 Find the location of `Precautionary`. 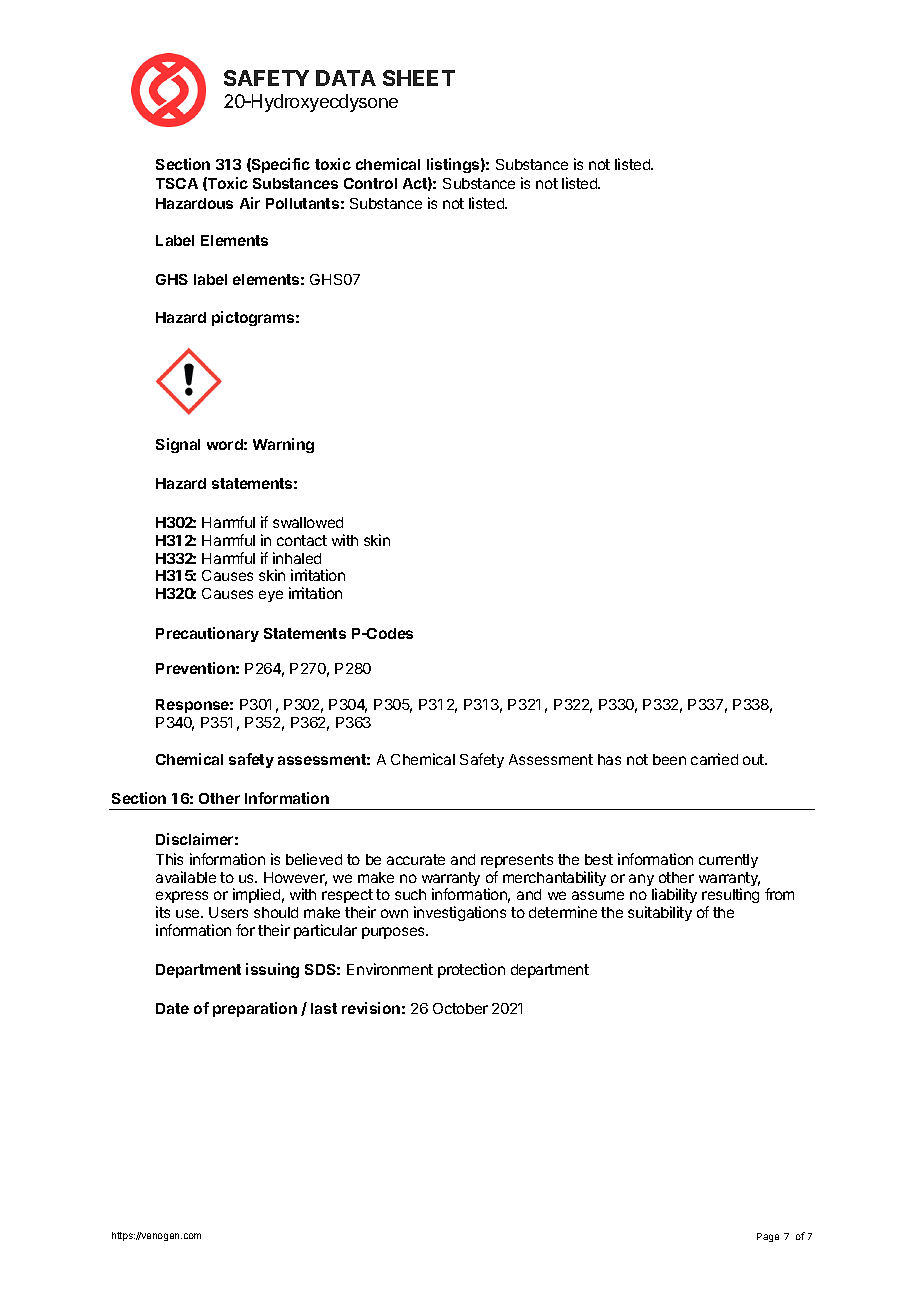

Precautionary is located at coordinates (207, 634).
